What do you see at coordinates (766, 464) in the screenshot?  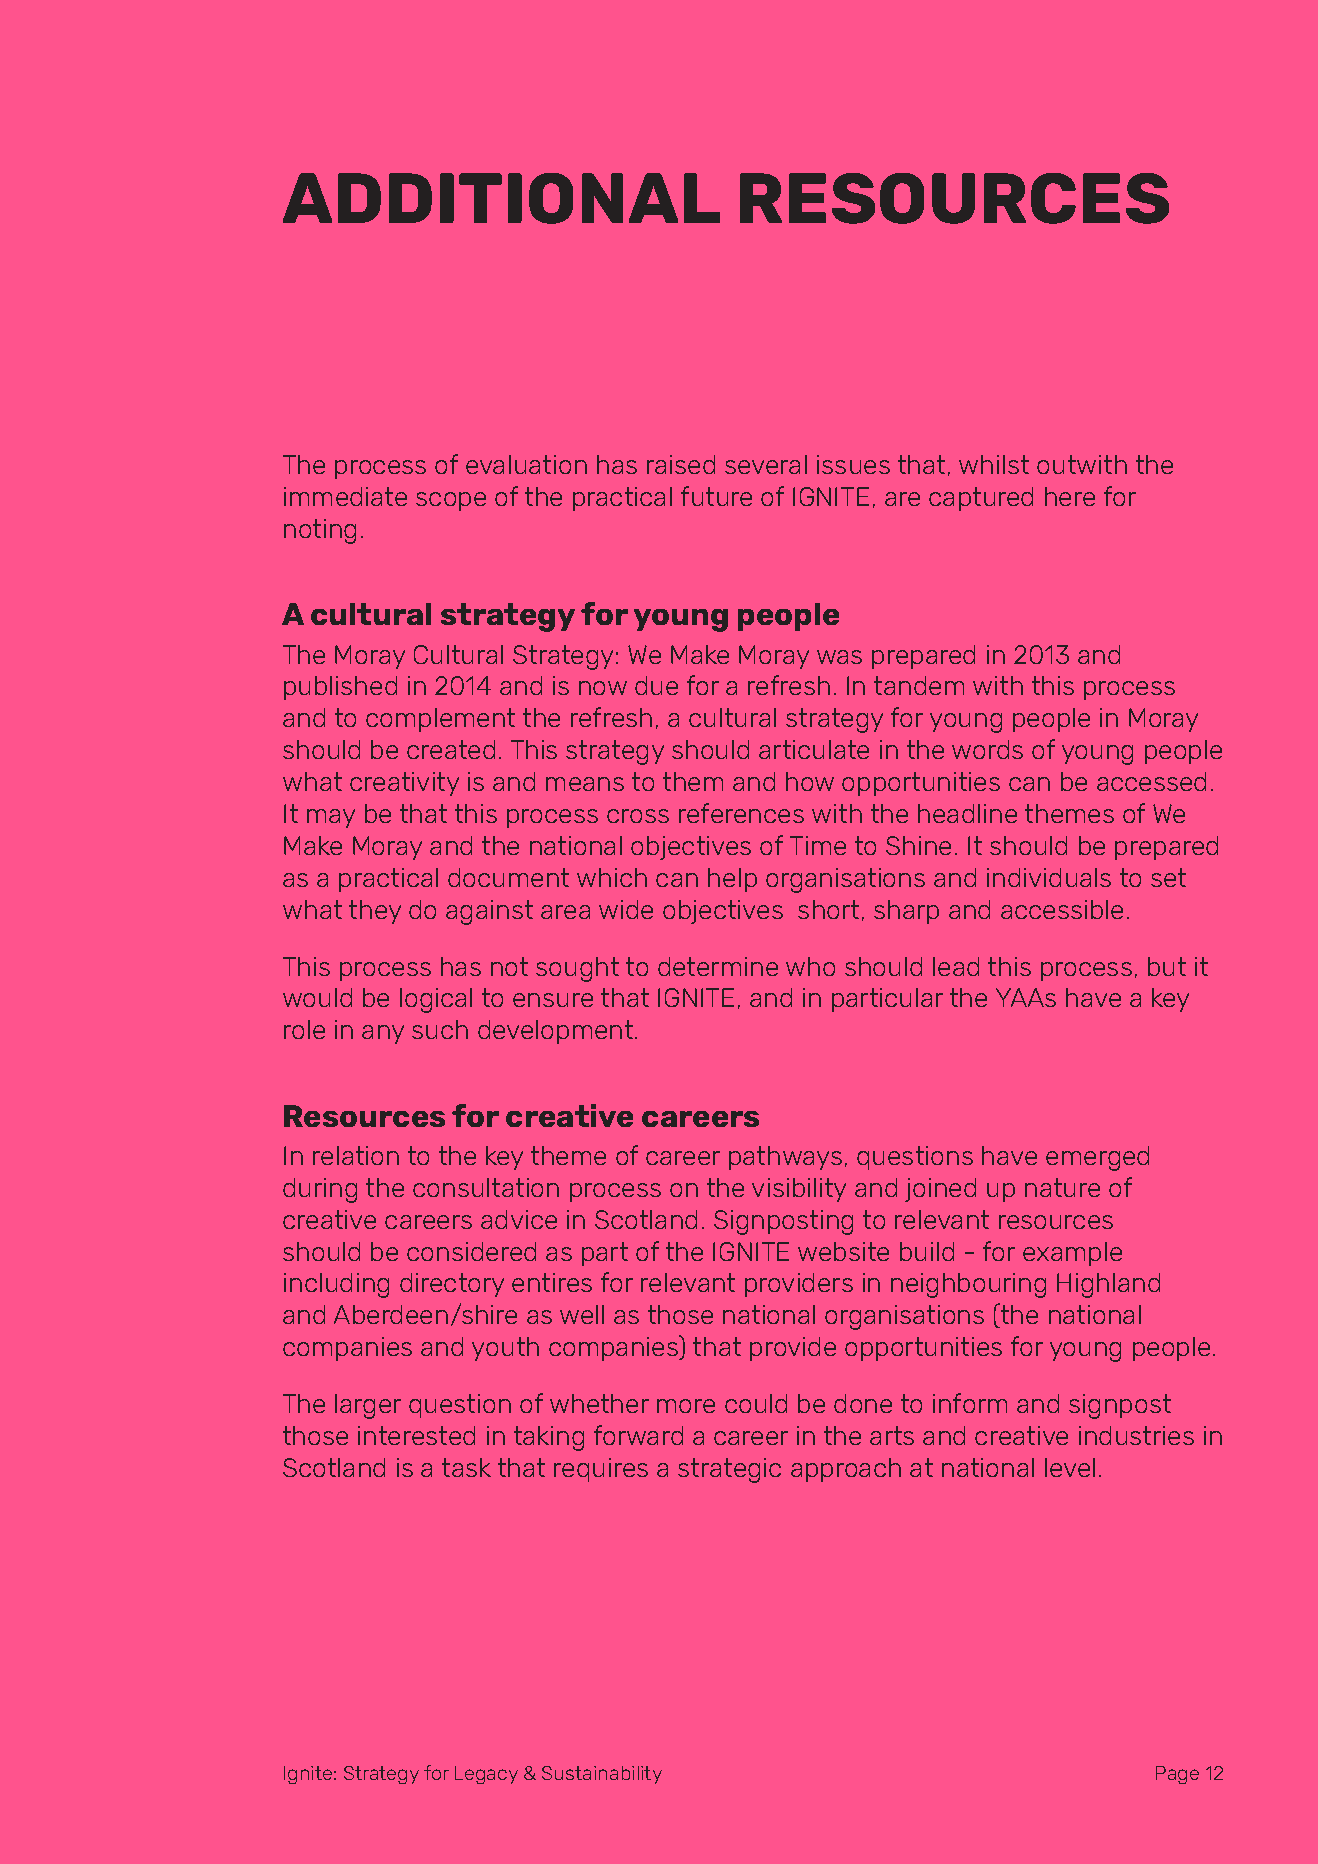 I see `several` at bounding box center [766, 464].
